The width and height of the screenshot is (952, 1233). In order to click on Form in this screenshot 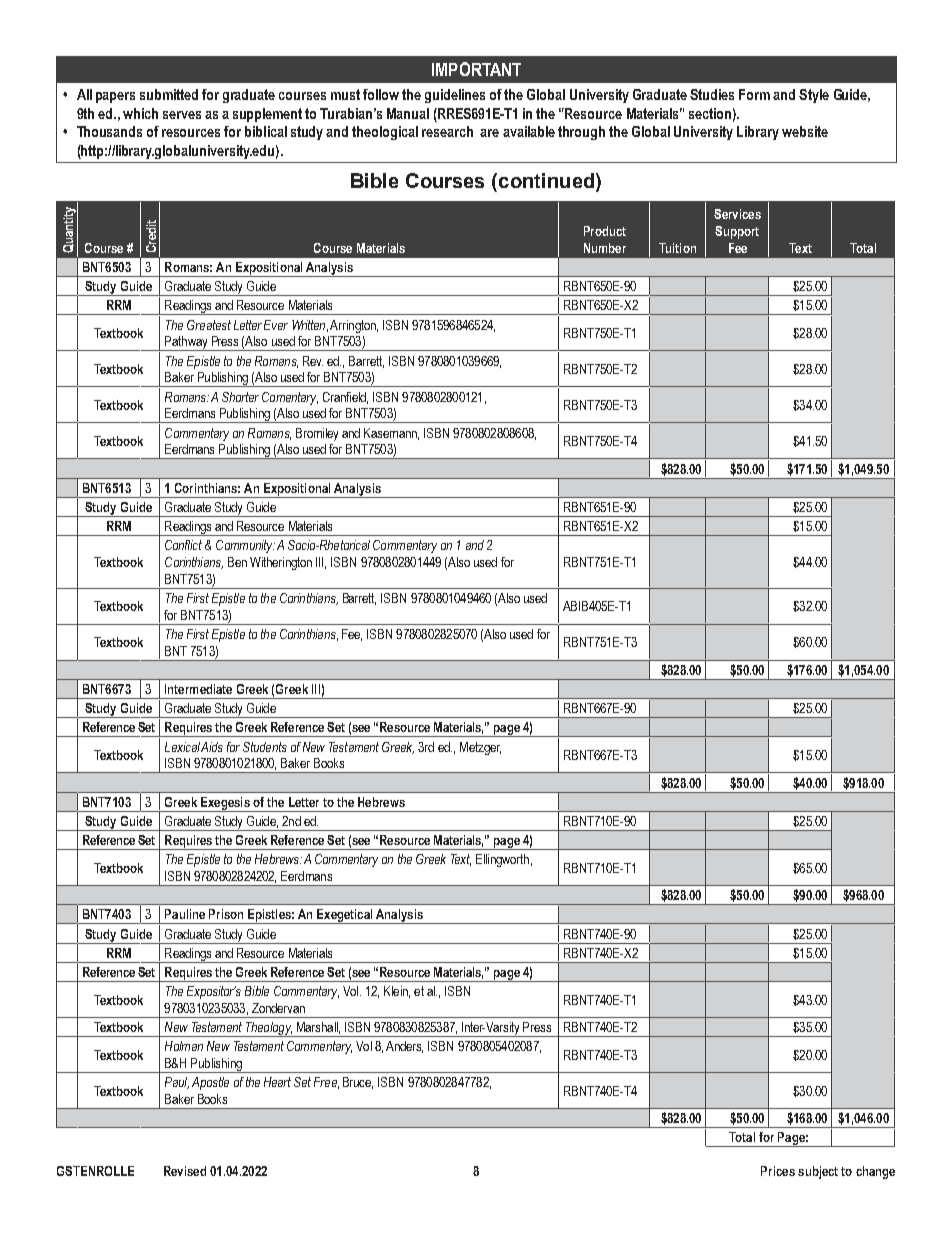, I will do `click(754, 94)`.
